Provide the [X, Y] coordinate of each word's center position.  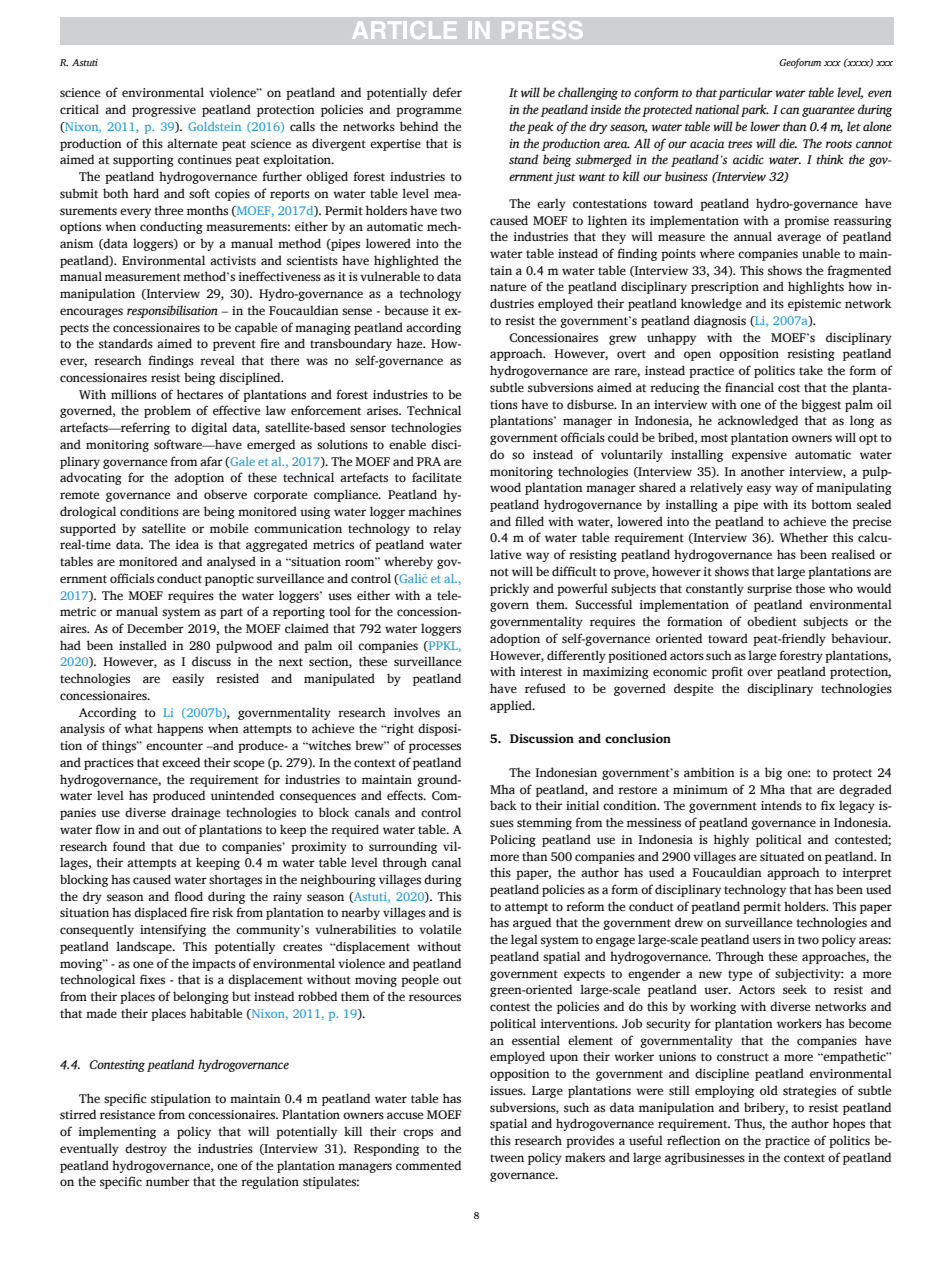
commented [428, 1165]
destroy [146, 1149]
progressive [164, 111]
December [155, 628]
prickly [509, 589]
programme [428, 112]
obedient [772, 621]
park [755, 110]
